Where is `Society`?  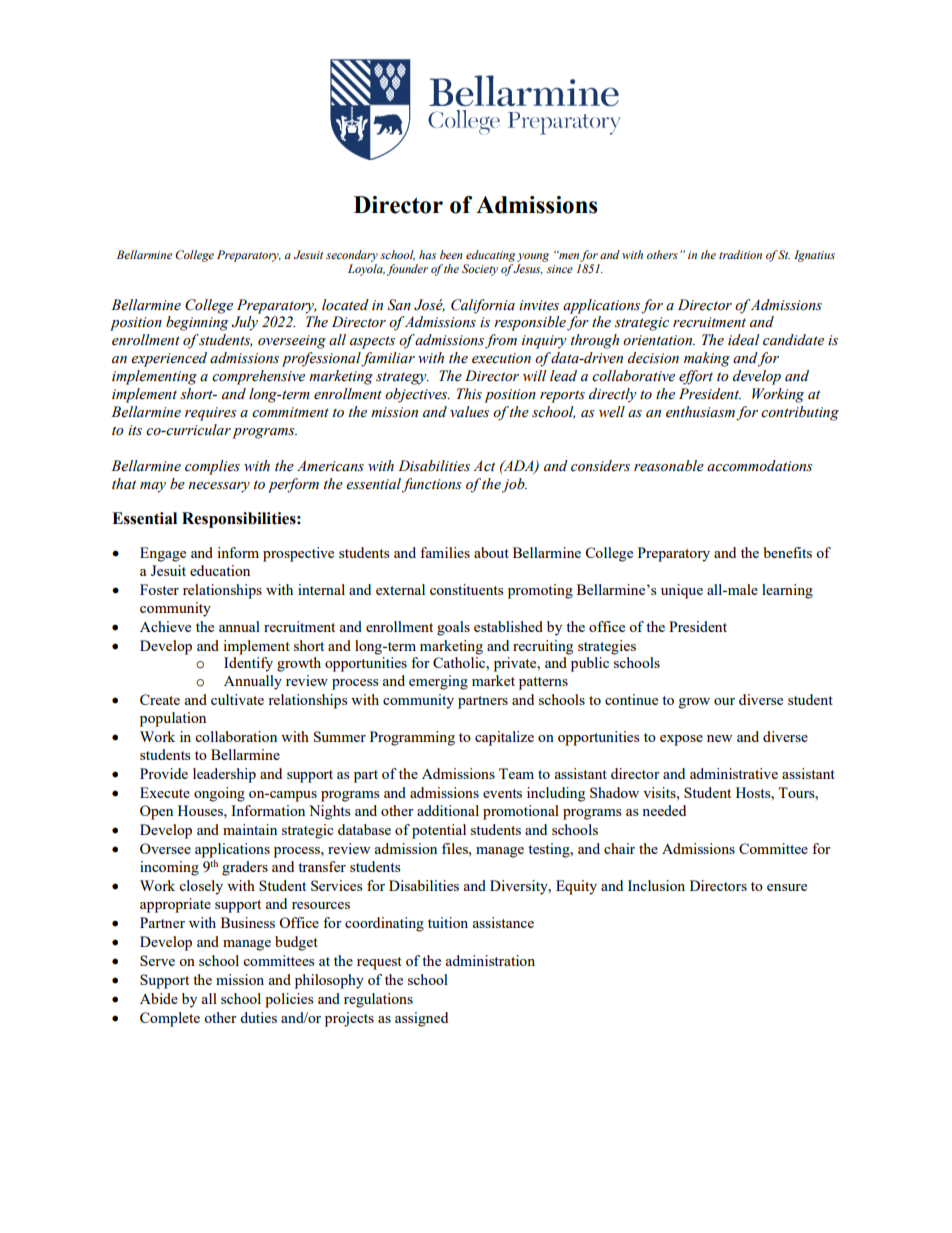
Society is located at coordinates (480, 270).
